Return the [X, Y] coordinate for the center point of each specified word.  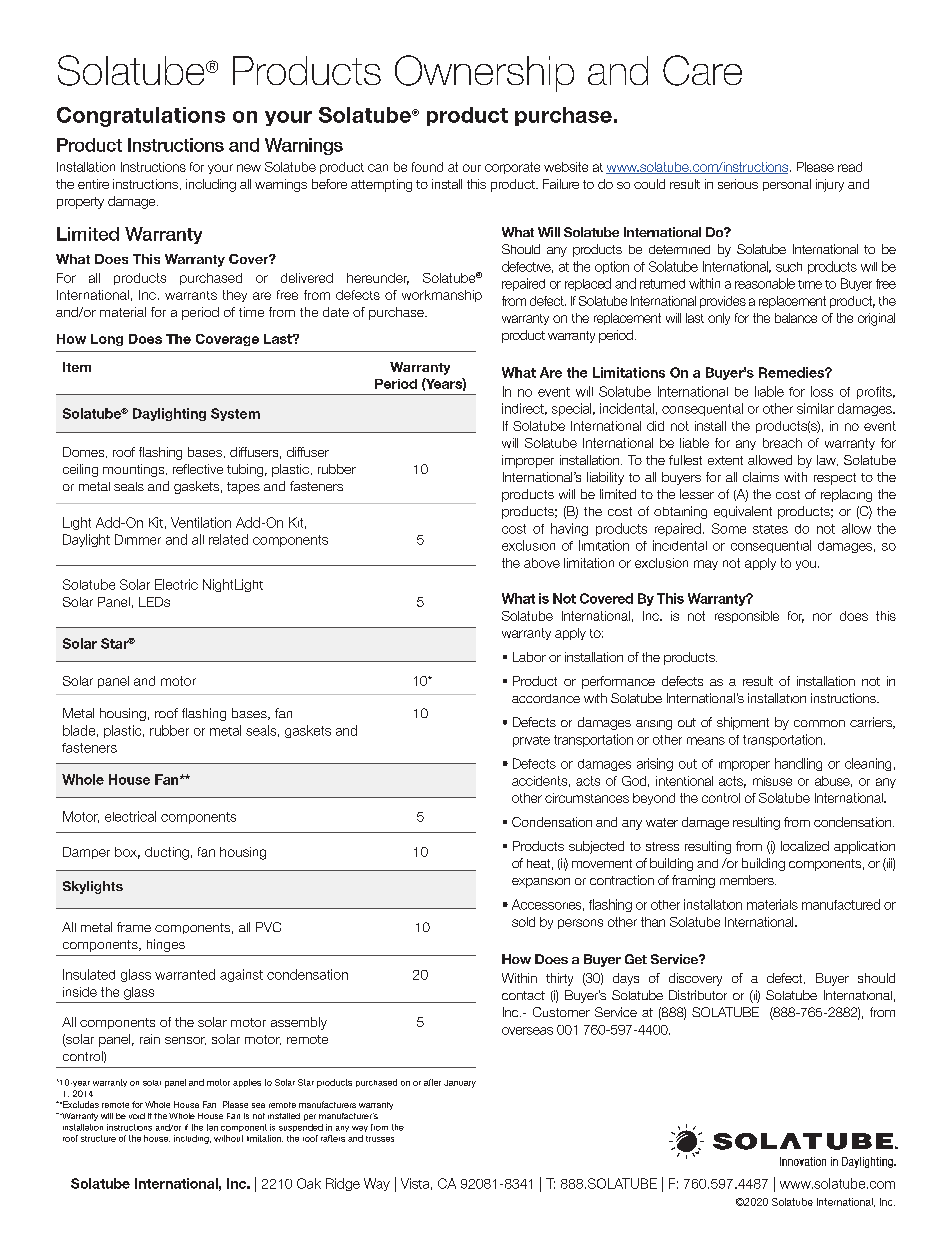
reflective [198, 469]
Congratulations [141, 117]
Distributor [698, 995]
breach [782, 443]
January [460, 1084]
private [531, 741]
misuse [772, 781]
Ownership [484, 73]
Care [702, 70]
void [137, 1116]
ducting [167, 853]
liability [605, 478]
